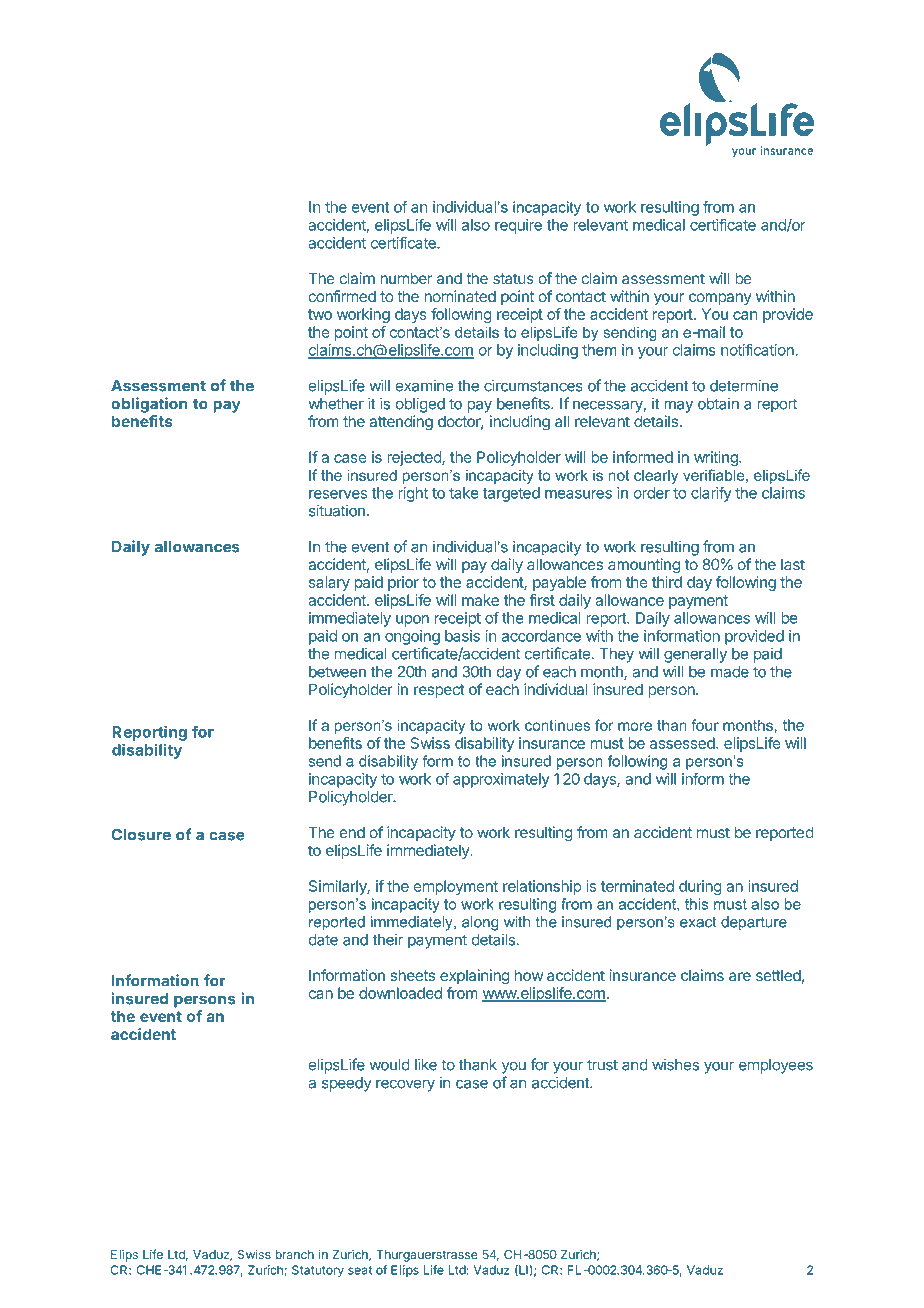 This screenshot has height=1308, width=924. I want to click on nominated, so click(460, 296).
